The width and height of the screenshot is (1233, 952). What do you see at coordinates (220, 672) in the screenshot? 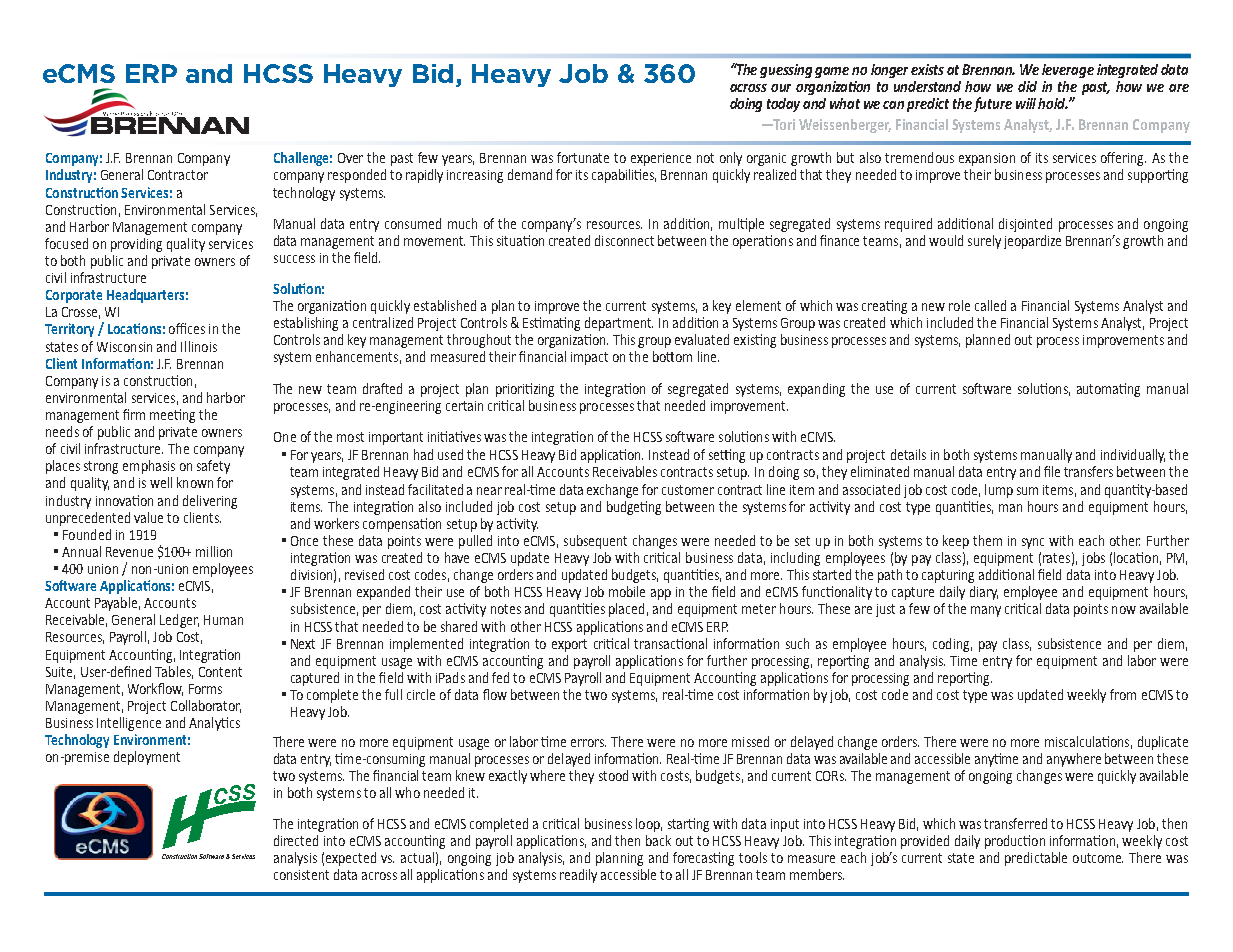
I see `Content` at bounding box center [220, 672].
